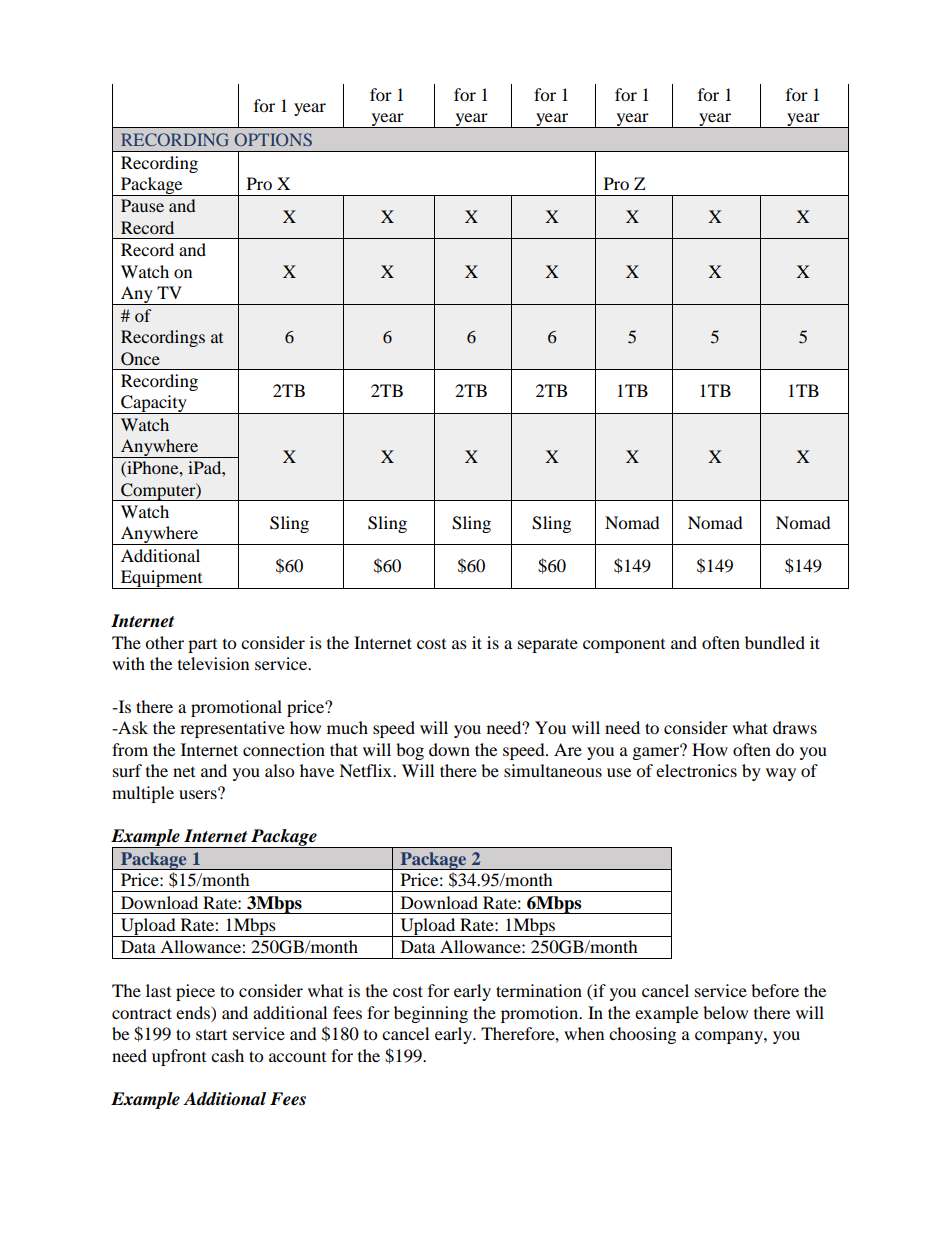 The height and width of the screenshot is (1233, 952). Describe the element at coordinates (775, 642) in the screenshot. I see `bundled` at that location.
